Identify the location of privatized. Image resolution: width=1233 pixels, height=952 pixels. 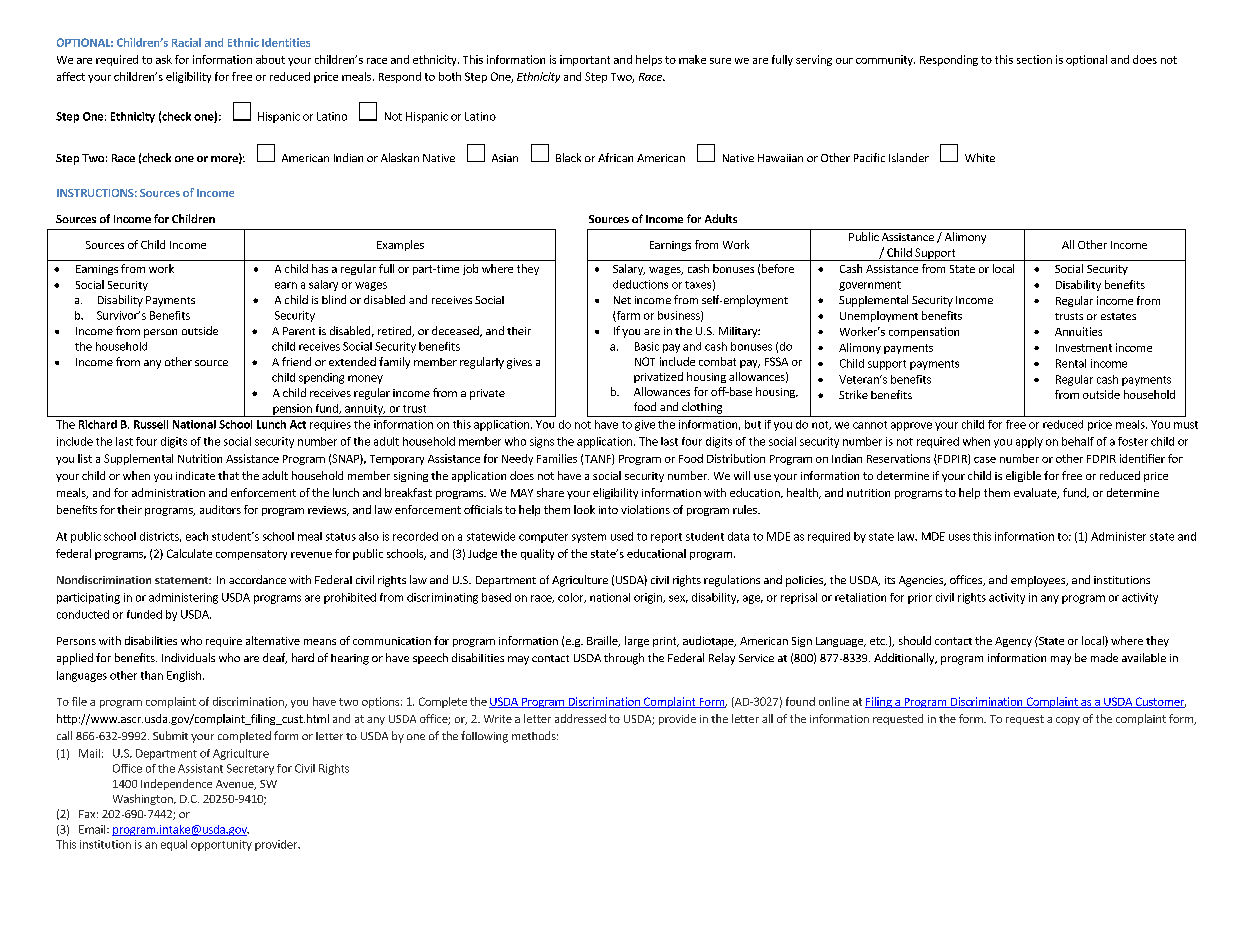
(658, 377).
